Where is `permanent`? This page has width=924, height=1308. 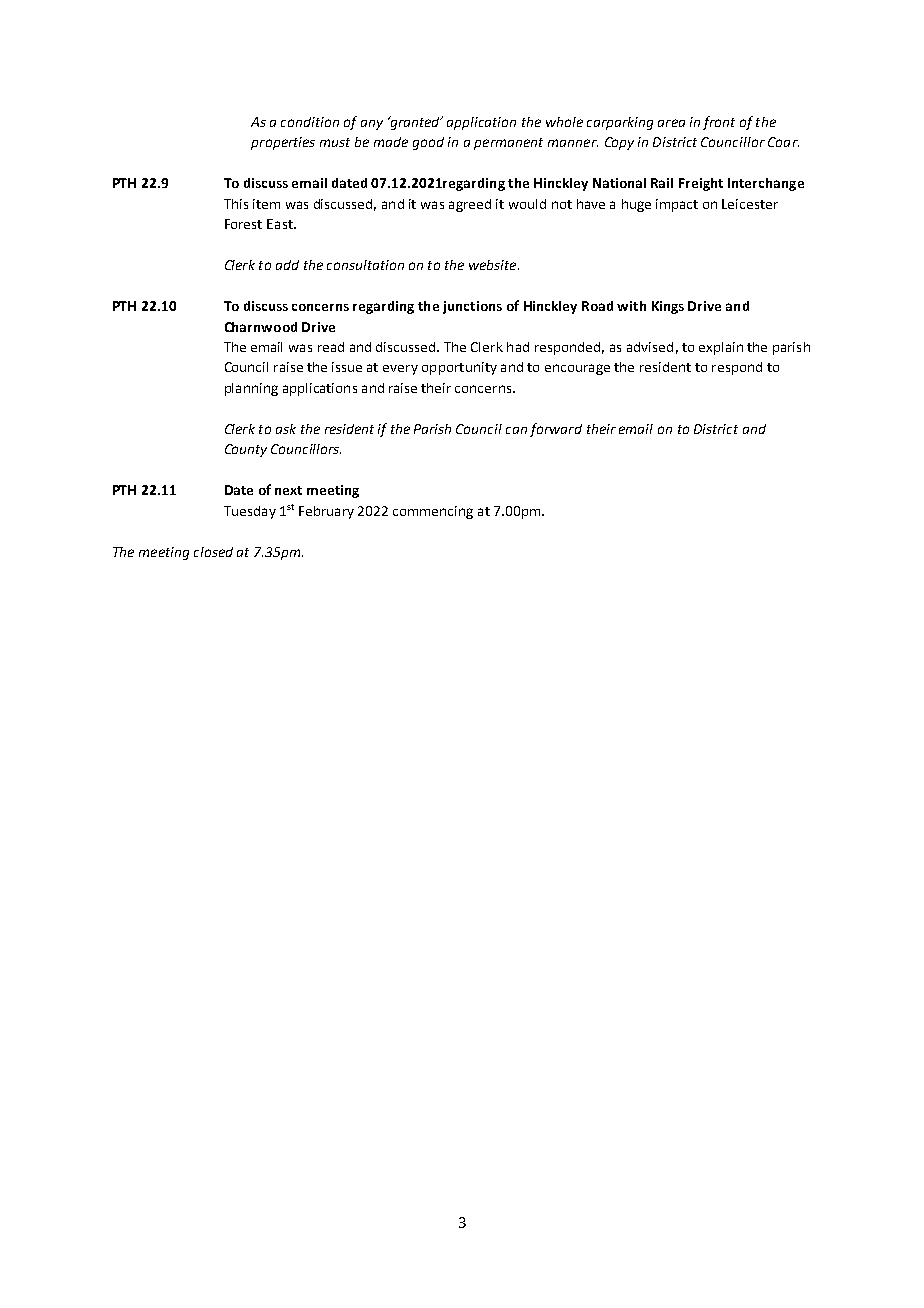
permanent is located at coordinates (508, 144).
